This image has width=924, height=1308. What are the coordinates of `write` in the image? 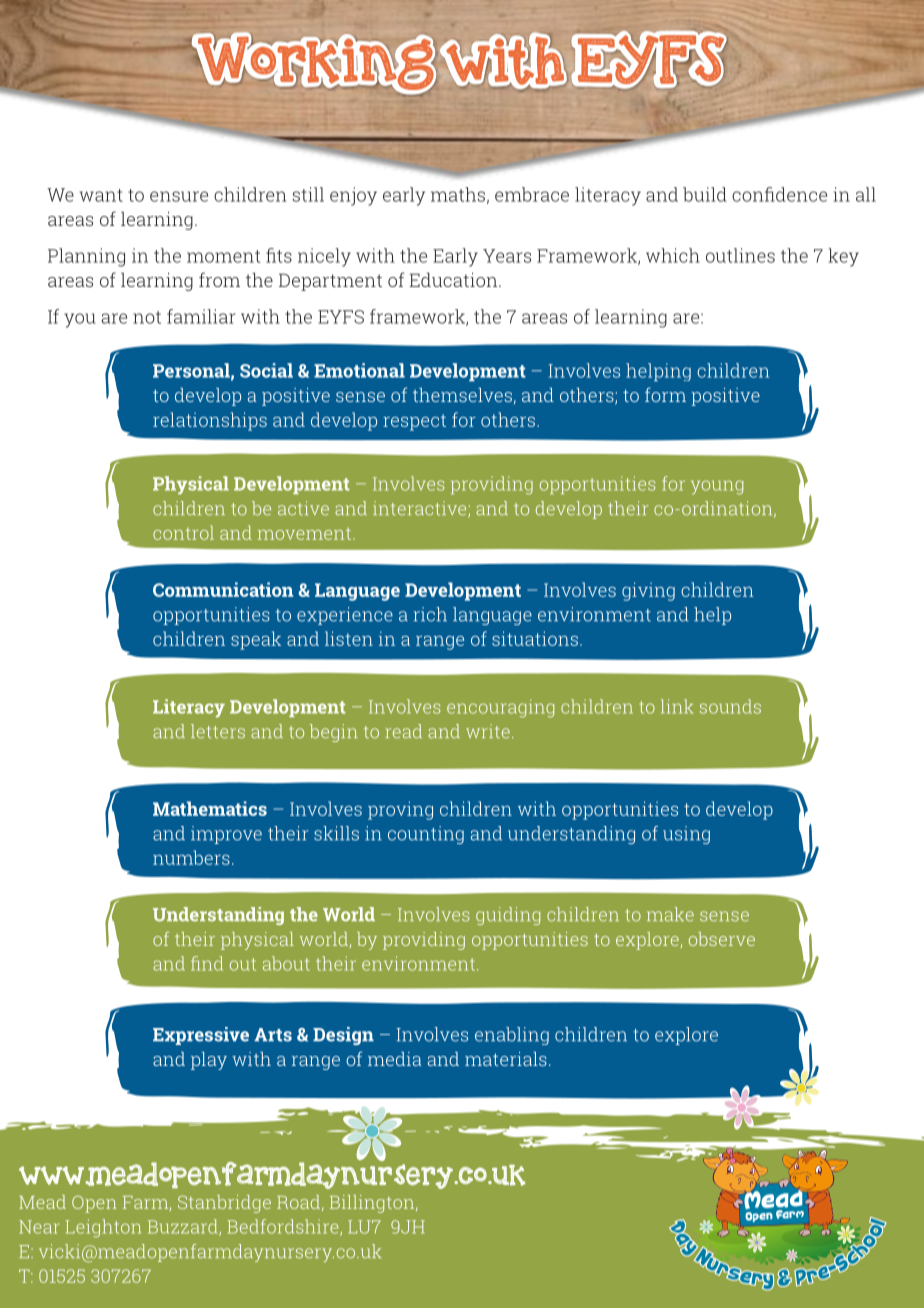 It's located at (488, 731).
